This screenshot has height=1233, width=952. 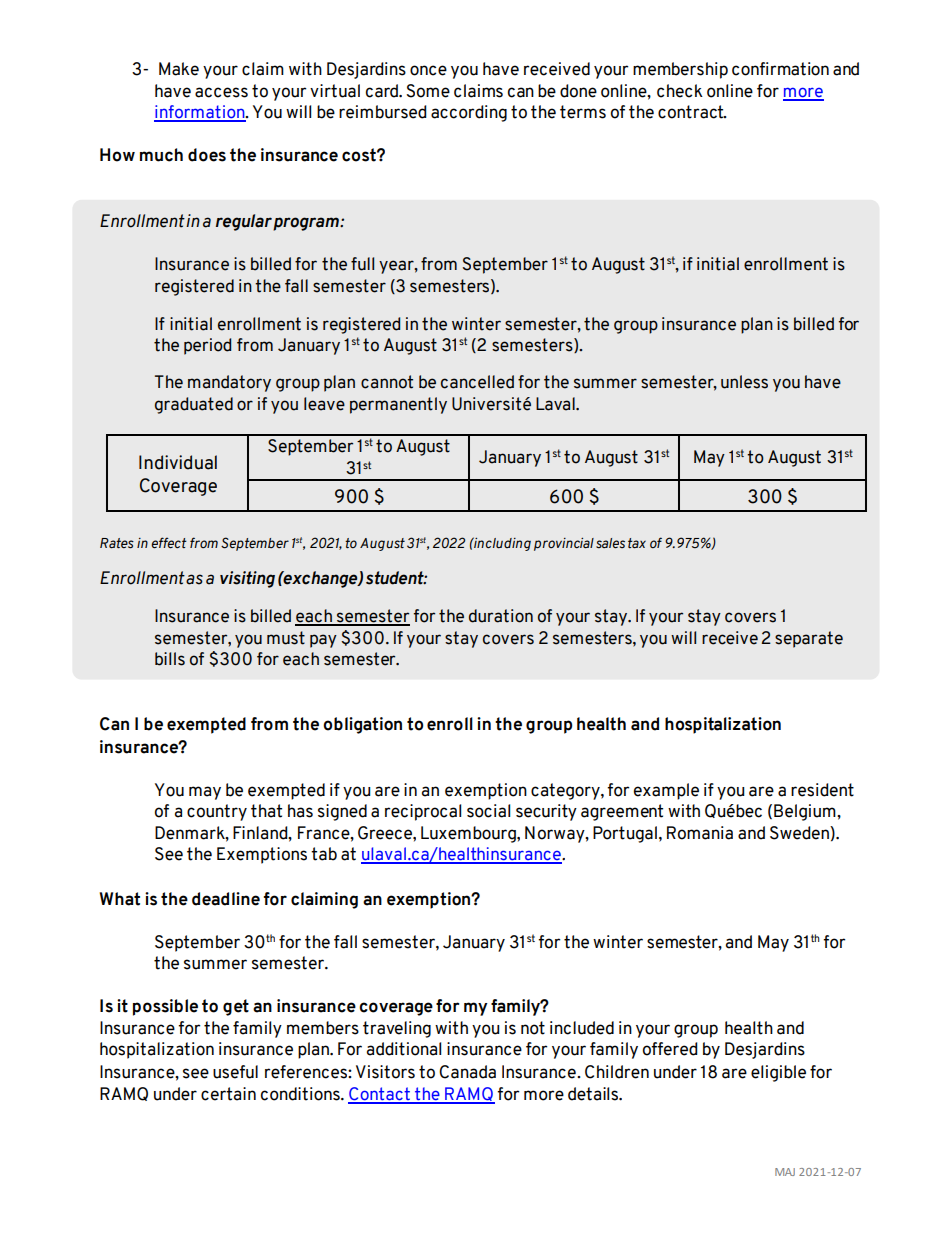 What do you see at coordinates (477, 382) in the screenshot?
I see `cancelled` at bounding box center [477, 382].
